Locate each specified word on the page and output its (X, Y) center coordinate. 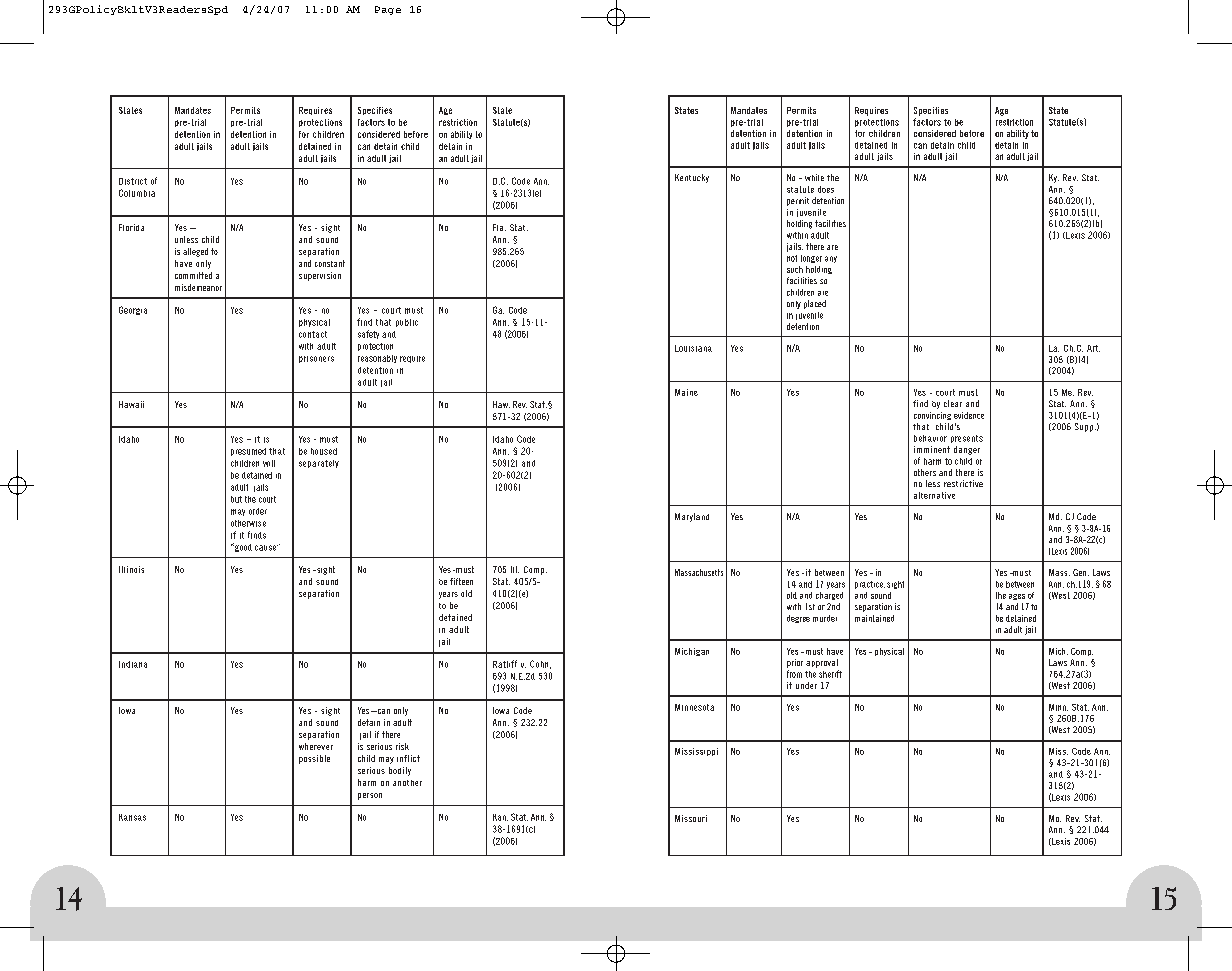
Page (388, 10)
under (806, 685)
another (407, 783)
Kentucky (692, 178)
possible (314, 759)
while (814, 177)
